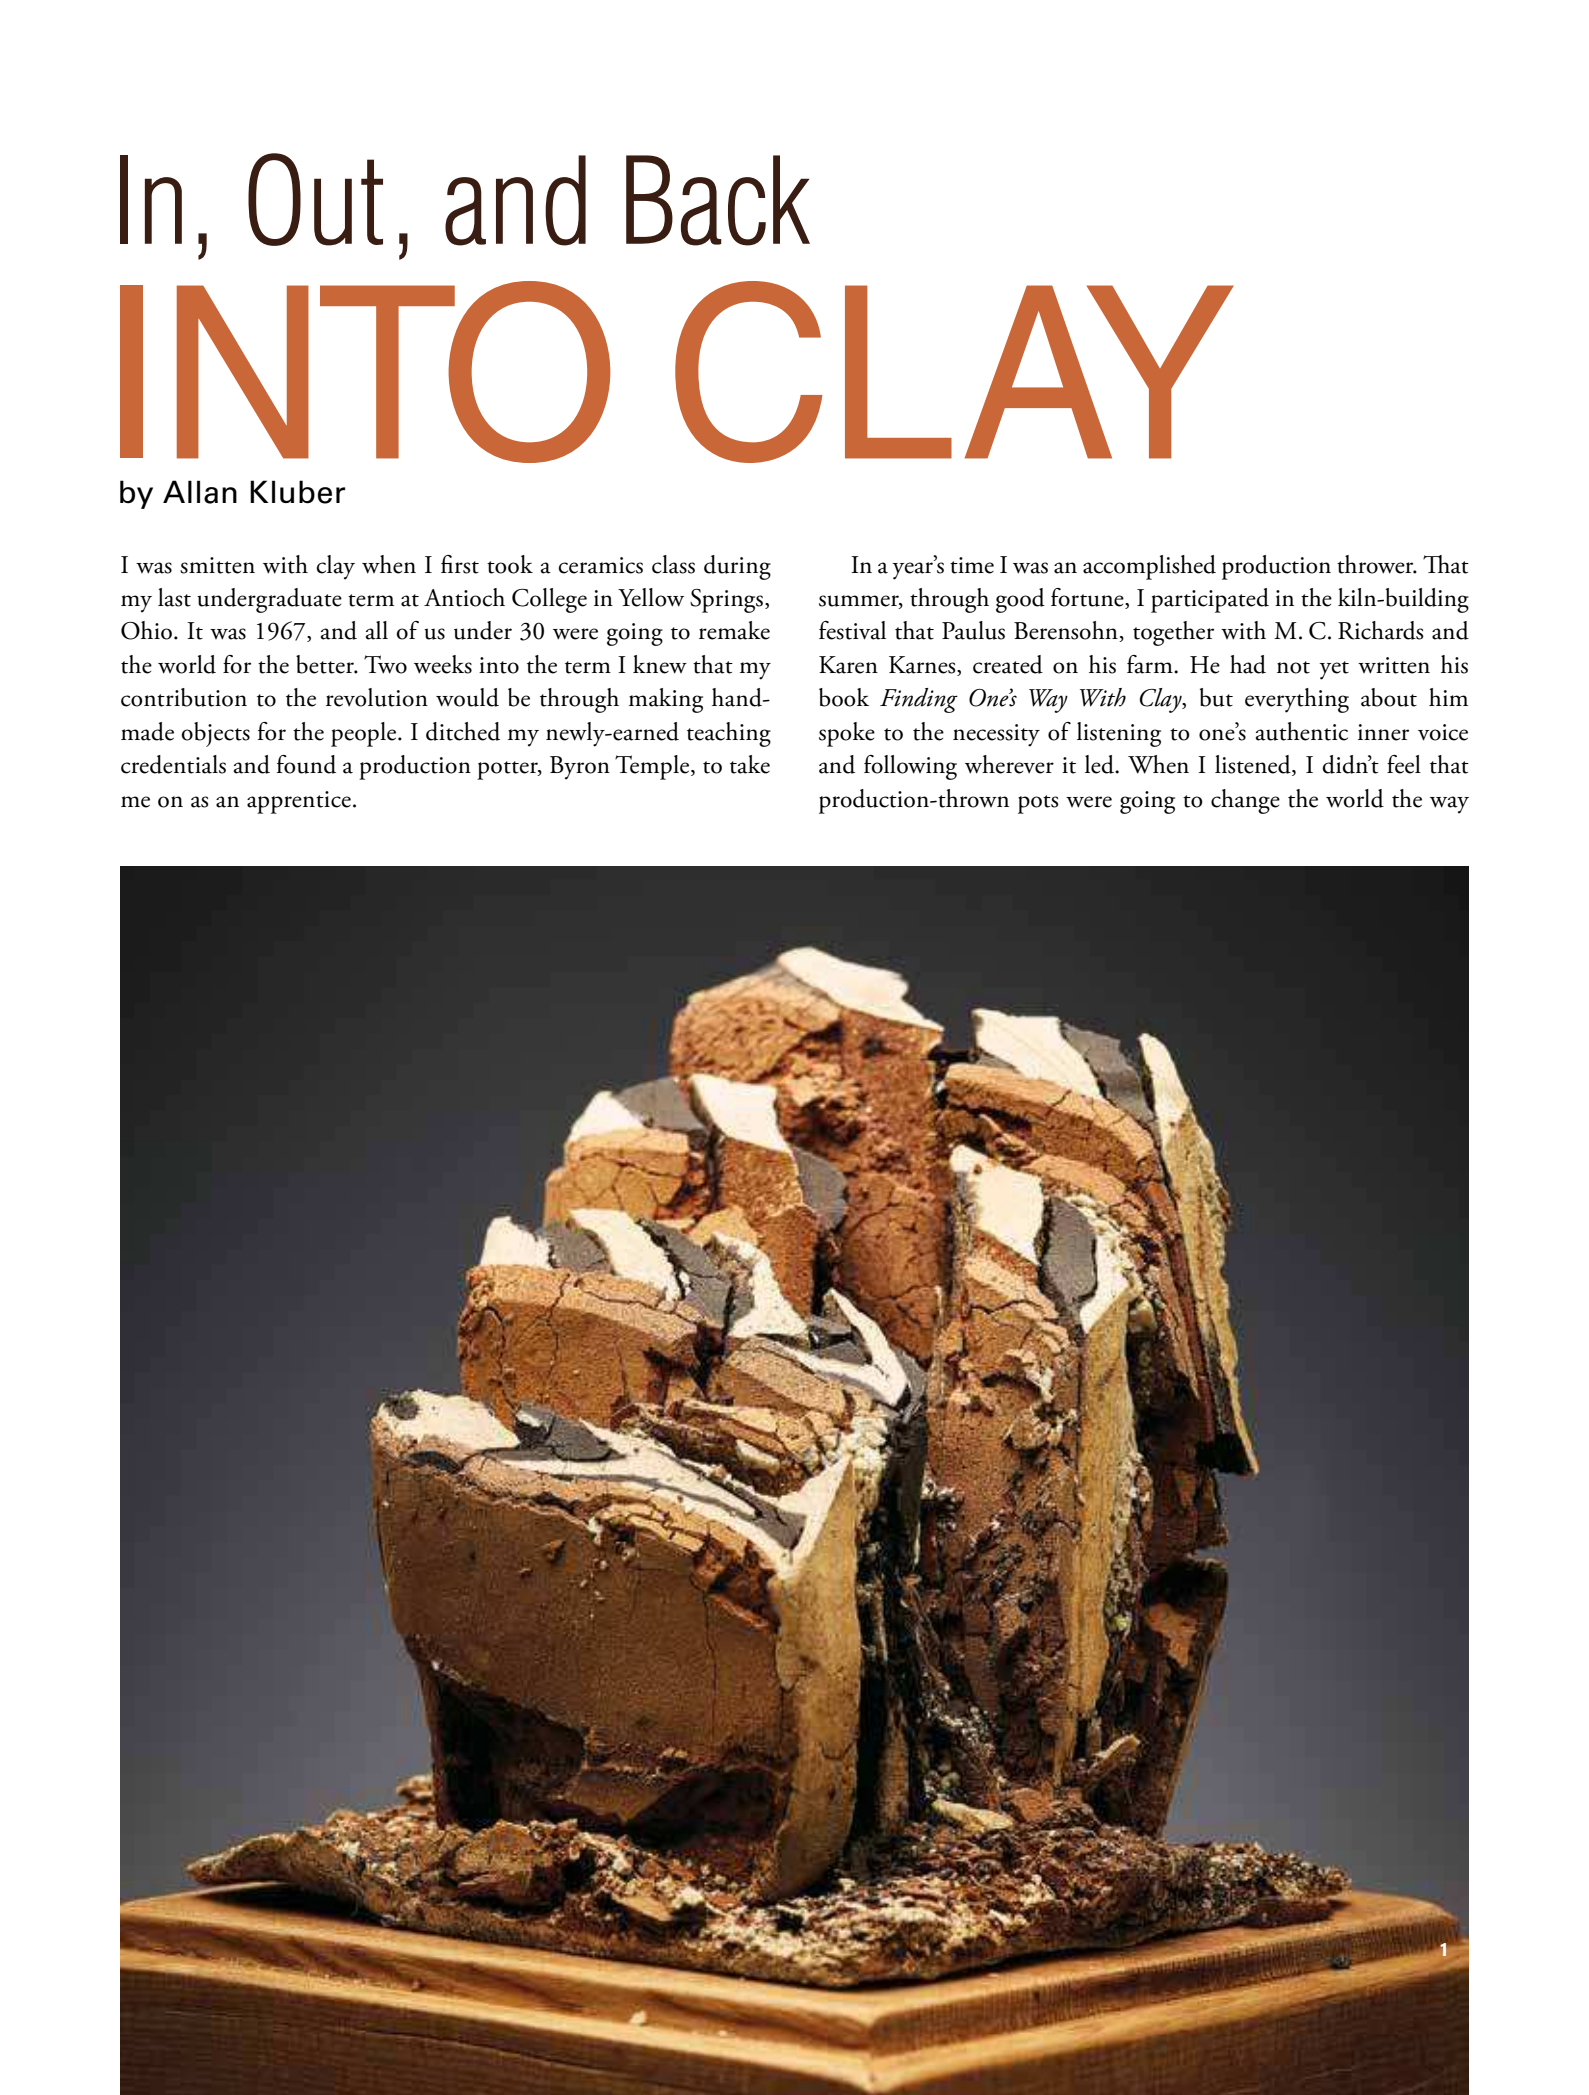 The width and height of the screenshot is (1589, 2095). Describe the element at coordinates (174, 597) in the screenshot. I see `last` at that location.
